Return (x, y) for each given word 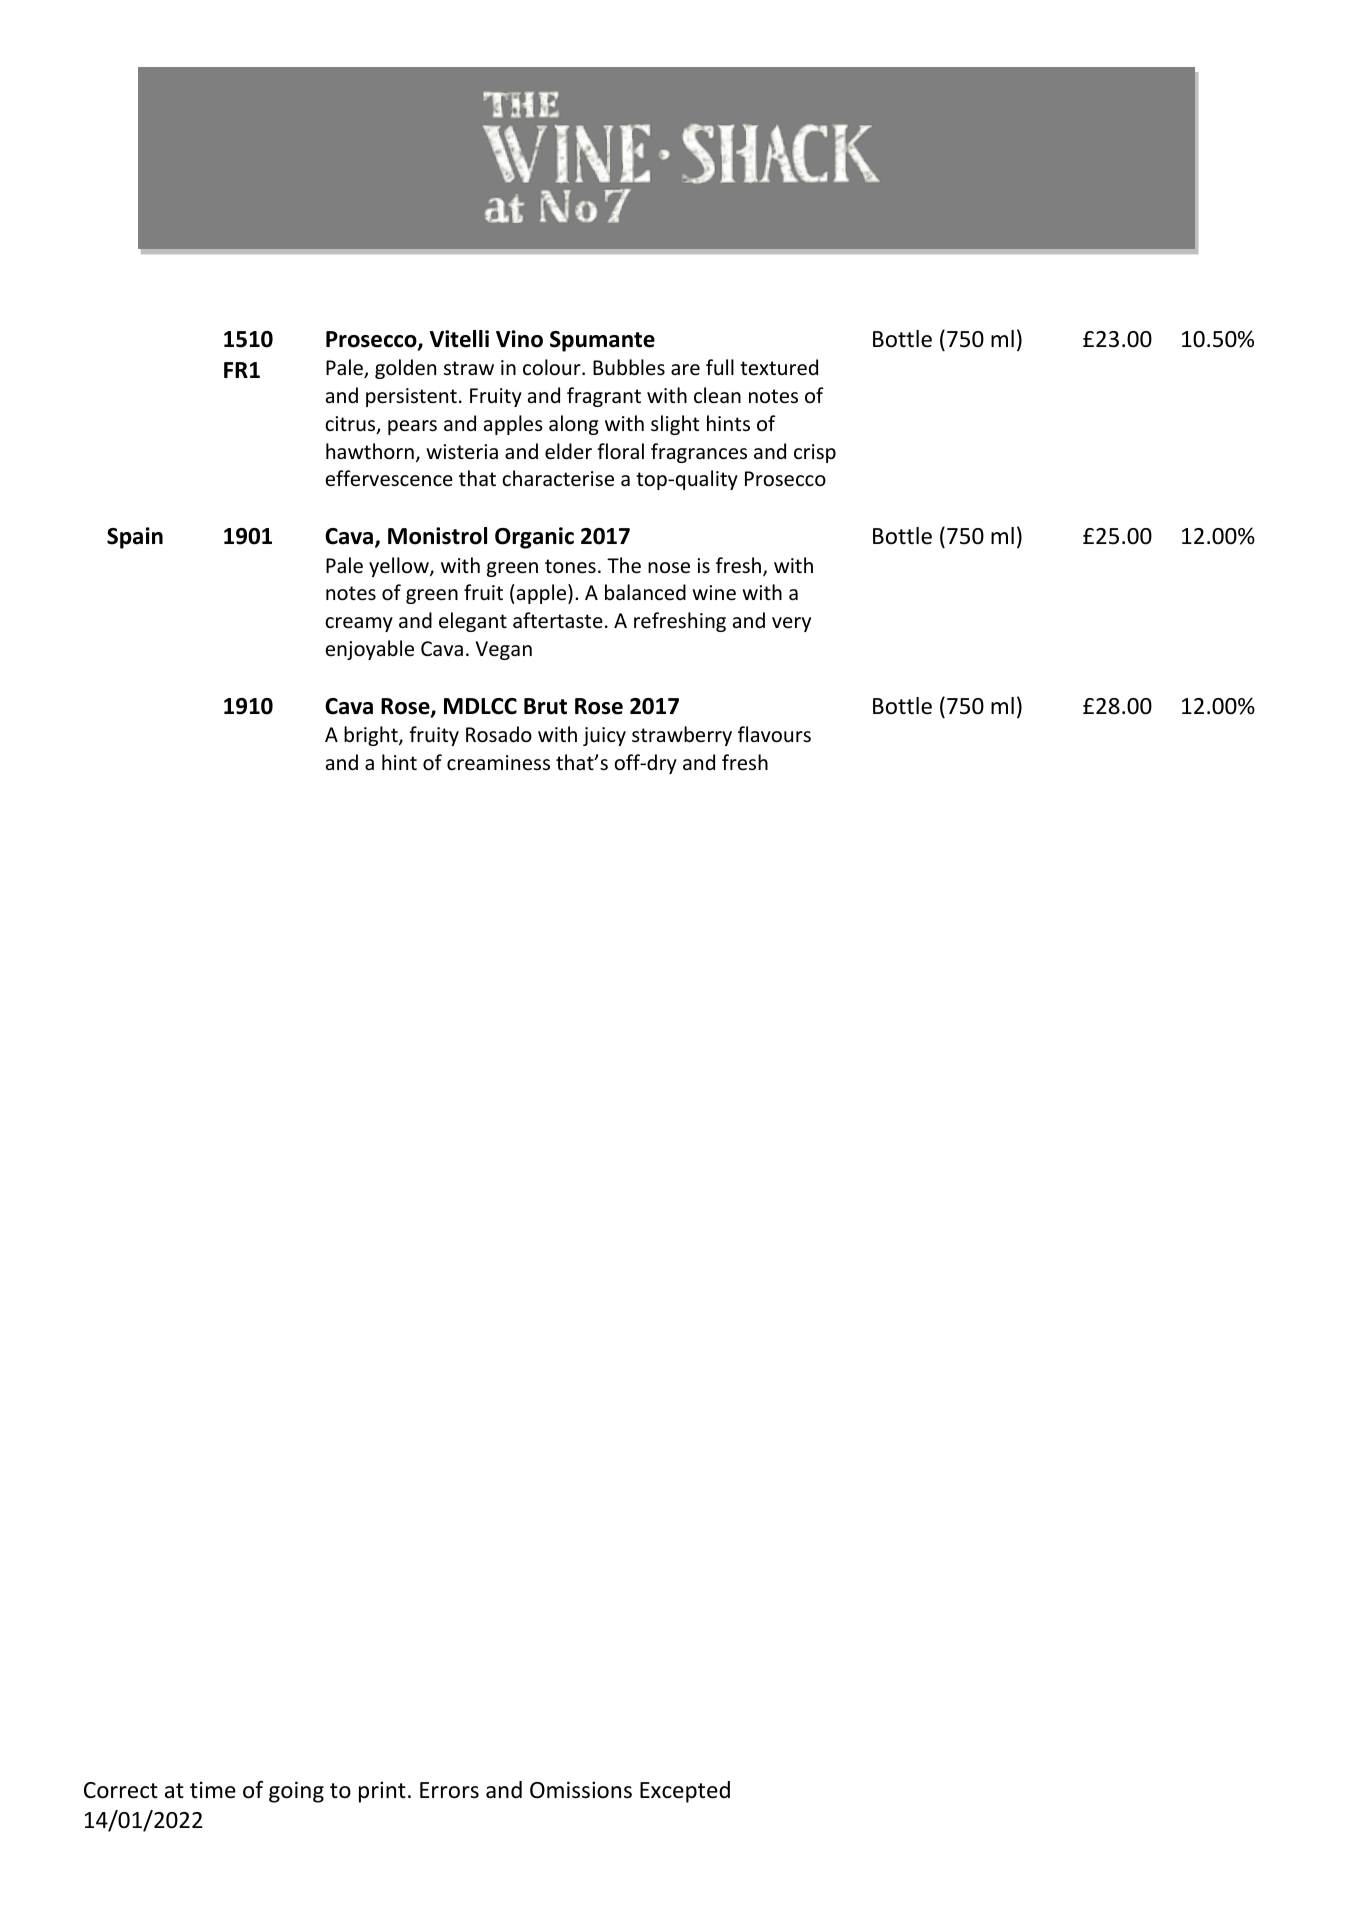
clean (717, 395)
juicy (604, 736)
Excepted (685, 1792)
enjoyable (370, 650)
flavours (774, 734)
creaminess (498, 763)
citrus (351, 425)
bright (372, 736)
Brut (545, 706)
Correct (121, 1790)
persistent (411, 397)
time (213, 1790)
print (382, 1792)
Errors (449, 1790)
